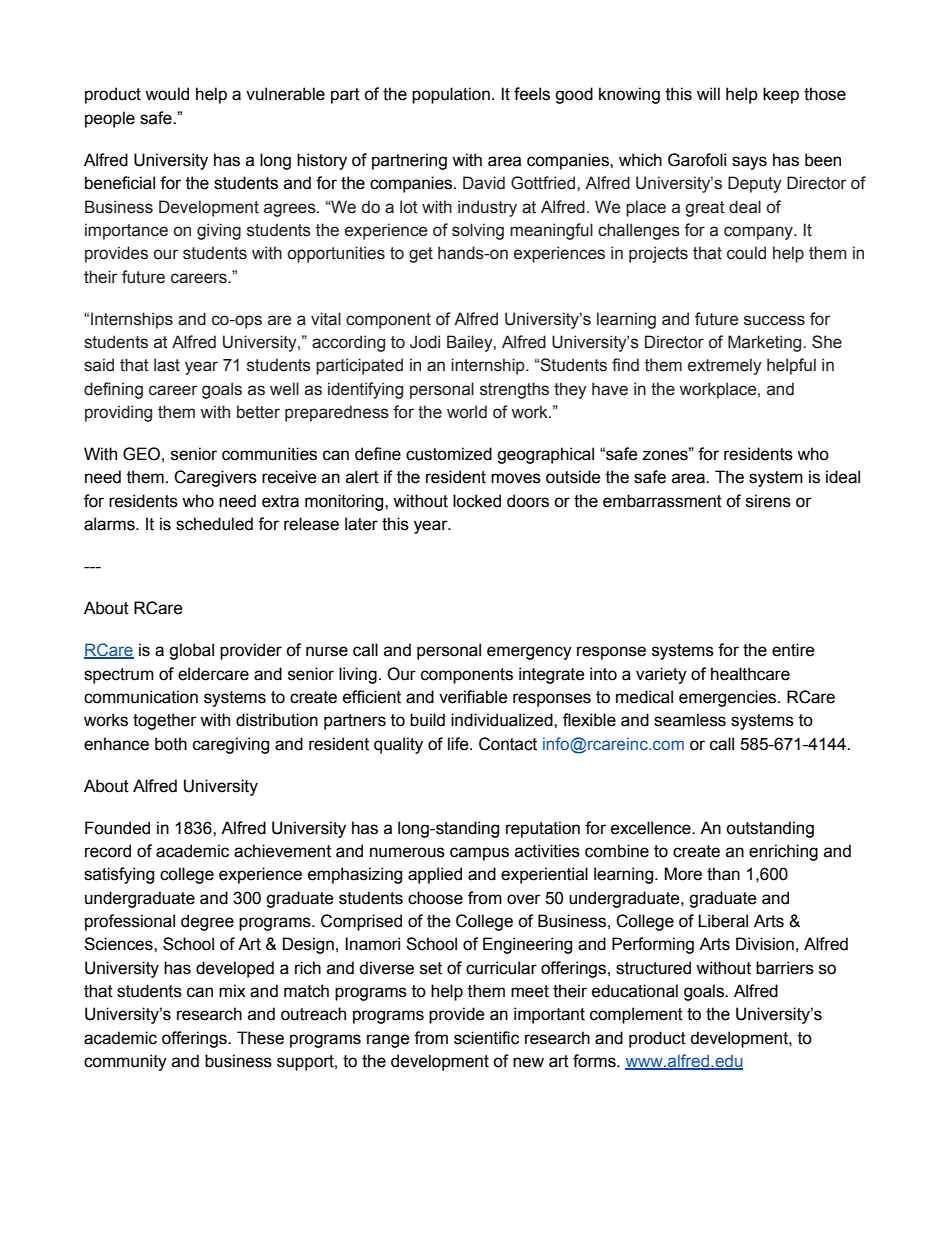  What do you see at coordinates (723, 874) in the screenshot?
I see `than` at bounding box center [723, 874].
